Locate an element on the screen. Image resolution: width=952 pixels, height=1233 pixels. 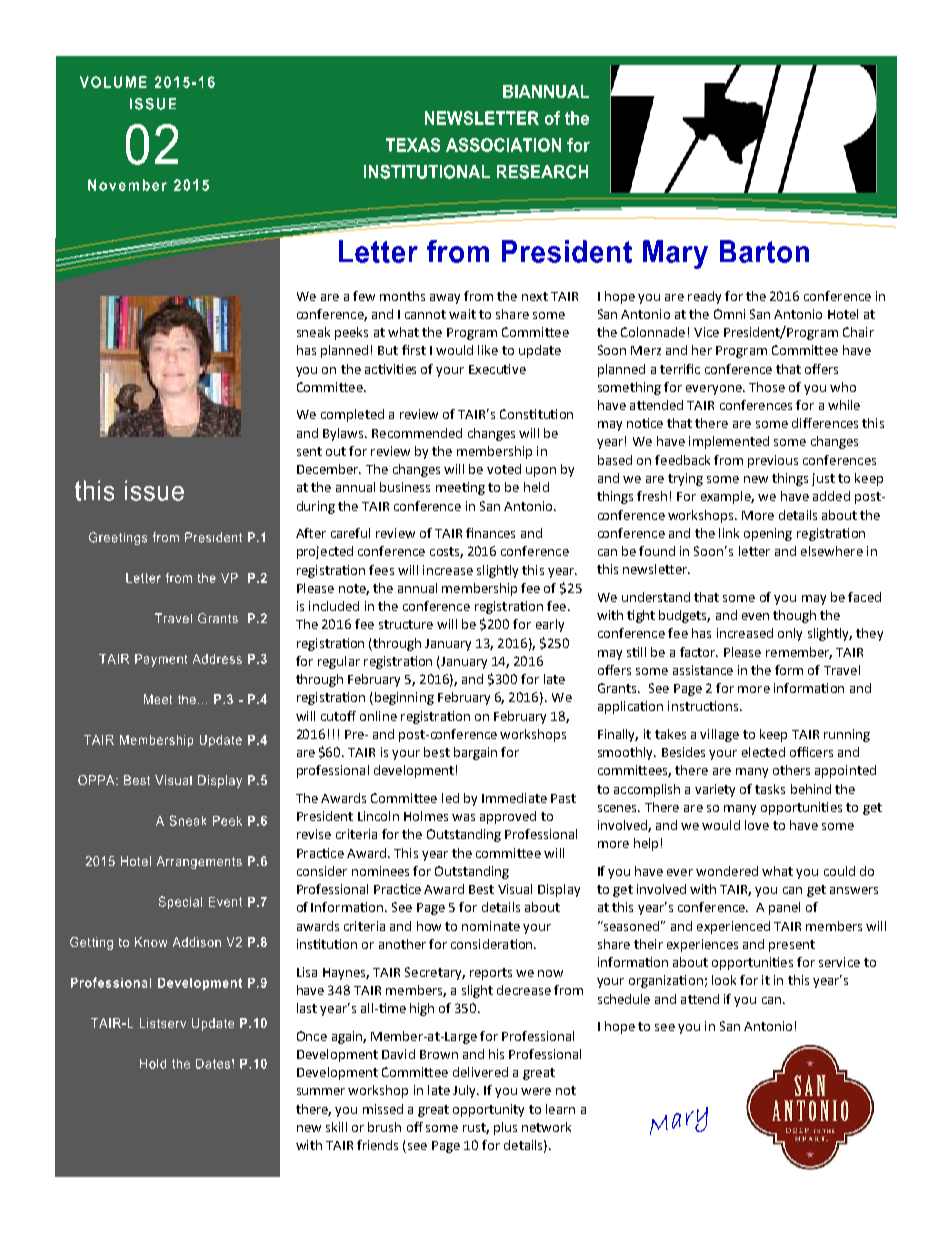
learn is located at coordinates (560, 1109).
